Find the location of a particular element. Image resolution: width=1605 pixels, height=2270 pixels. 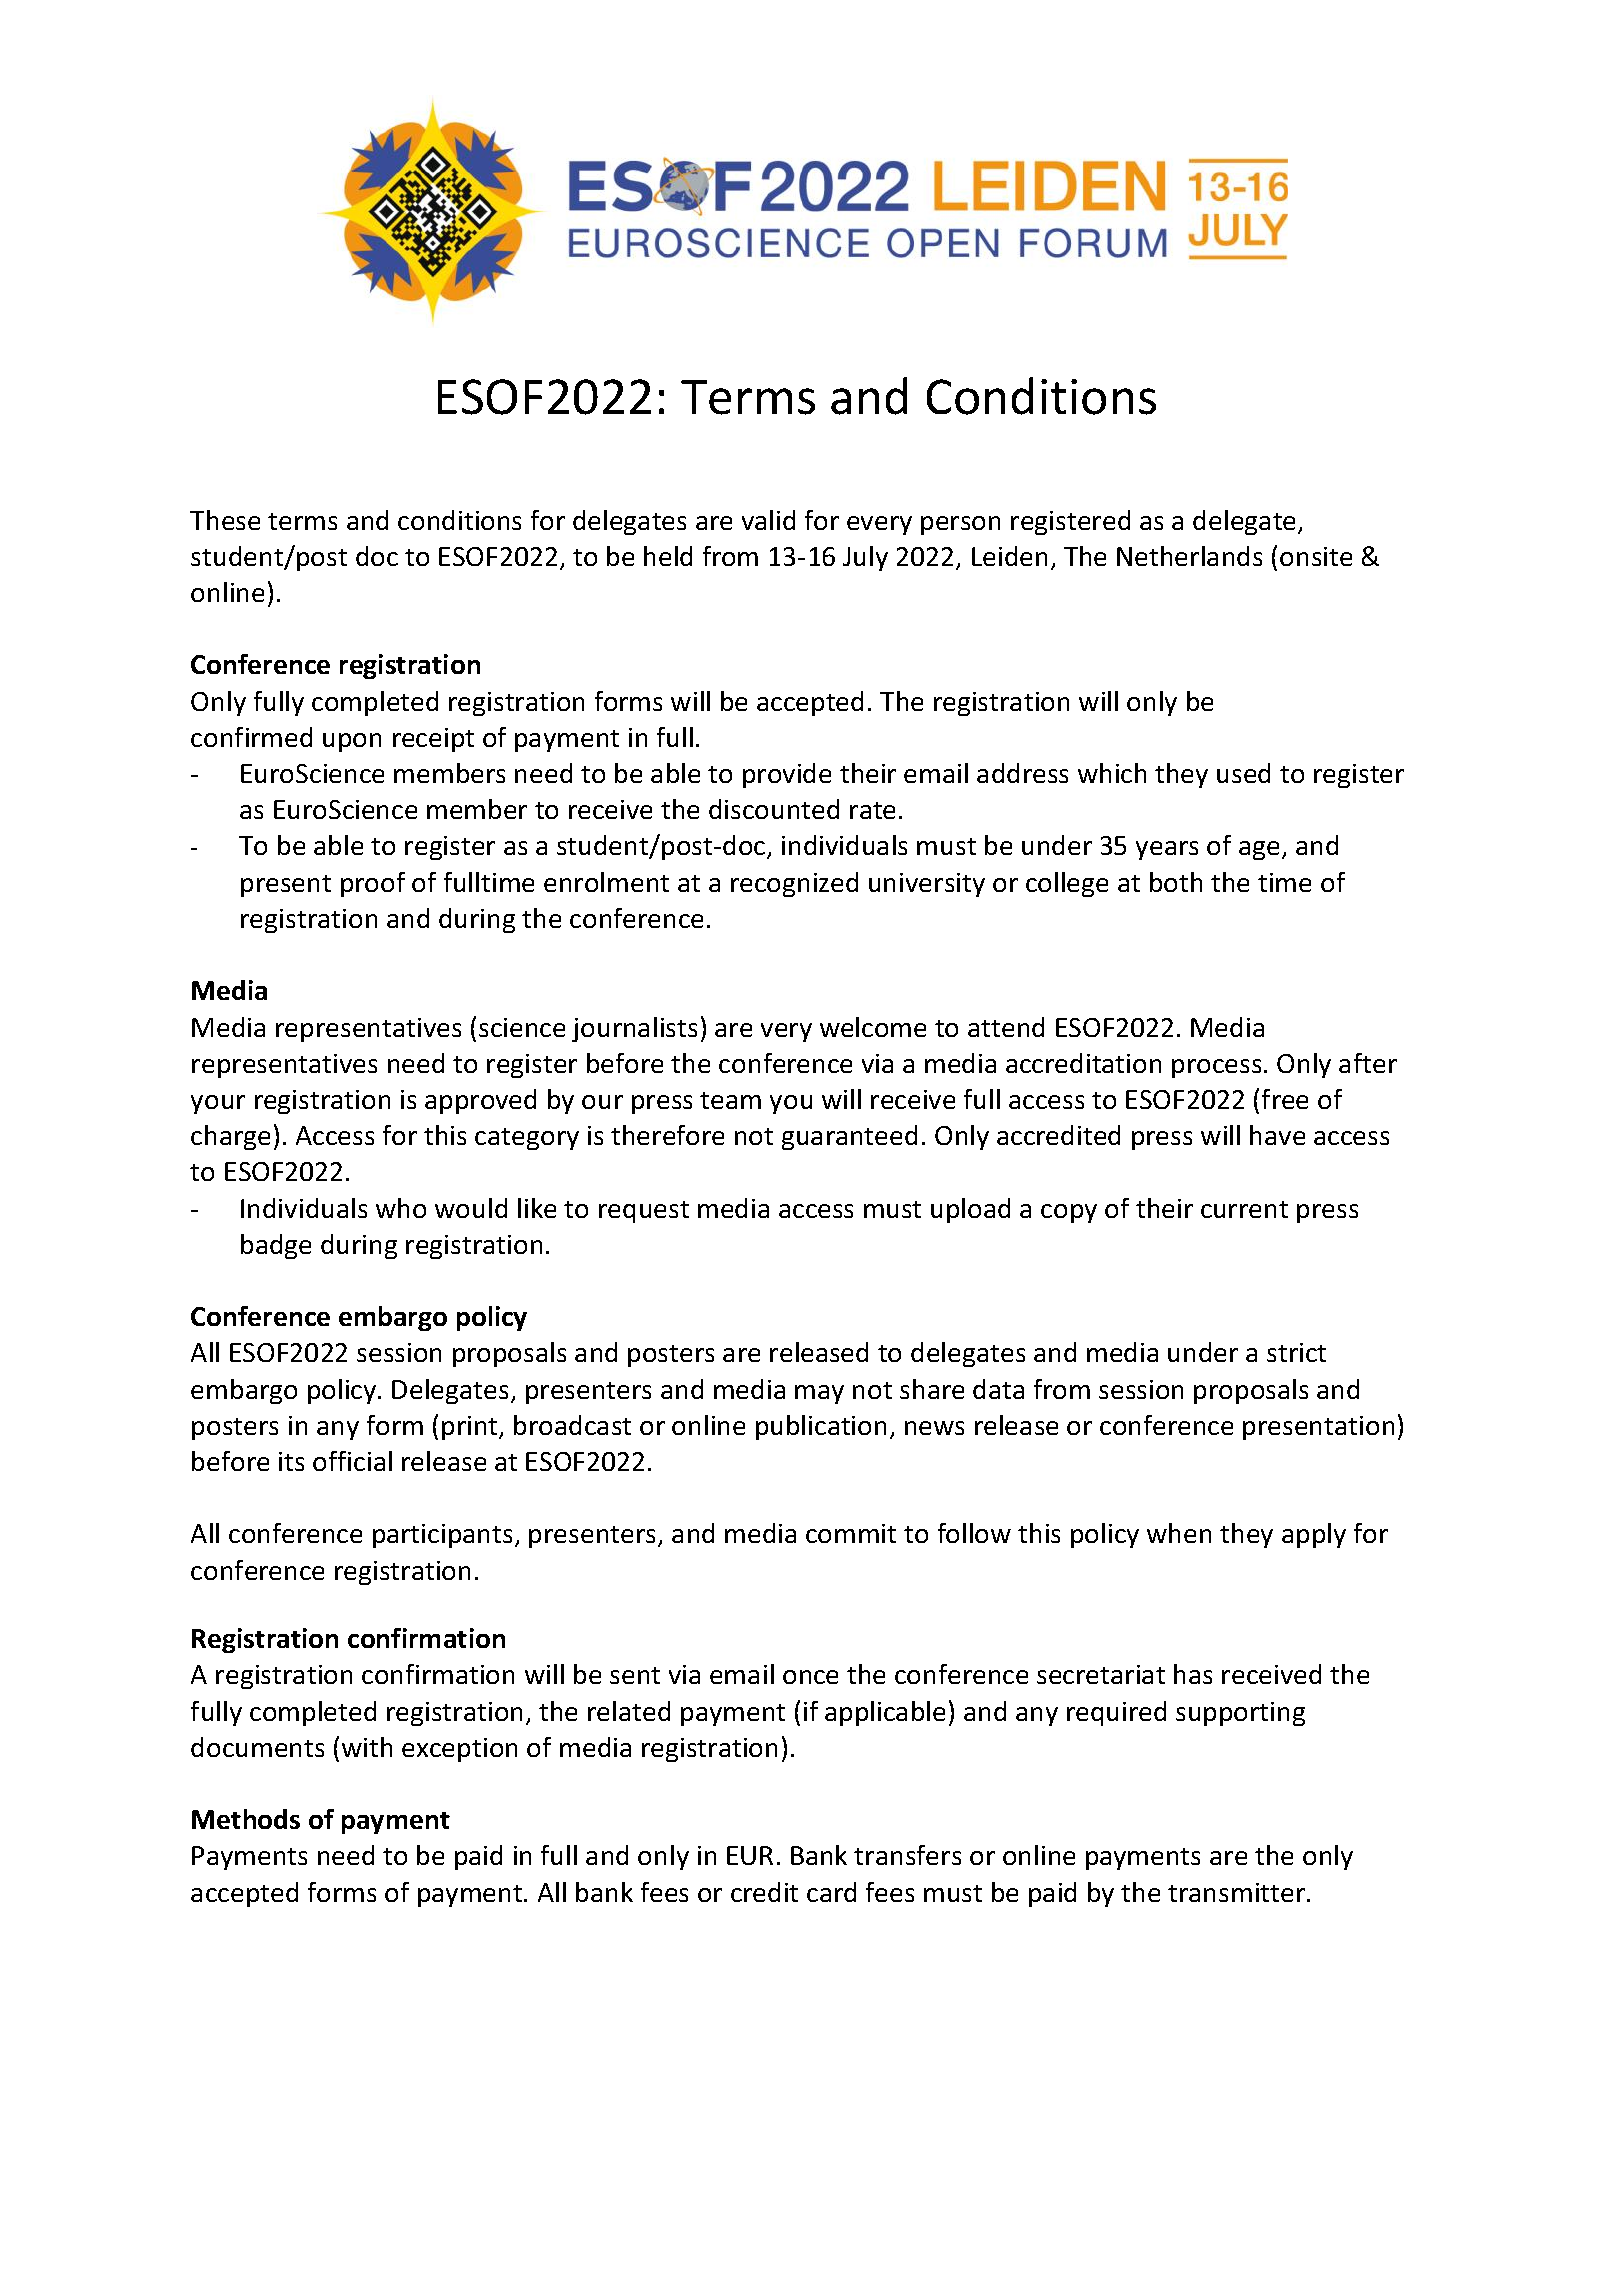

These is located at coordinates (225, 520).
